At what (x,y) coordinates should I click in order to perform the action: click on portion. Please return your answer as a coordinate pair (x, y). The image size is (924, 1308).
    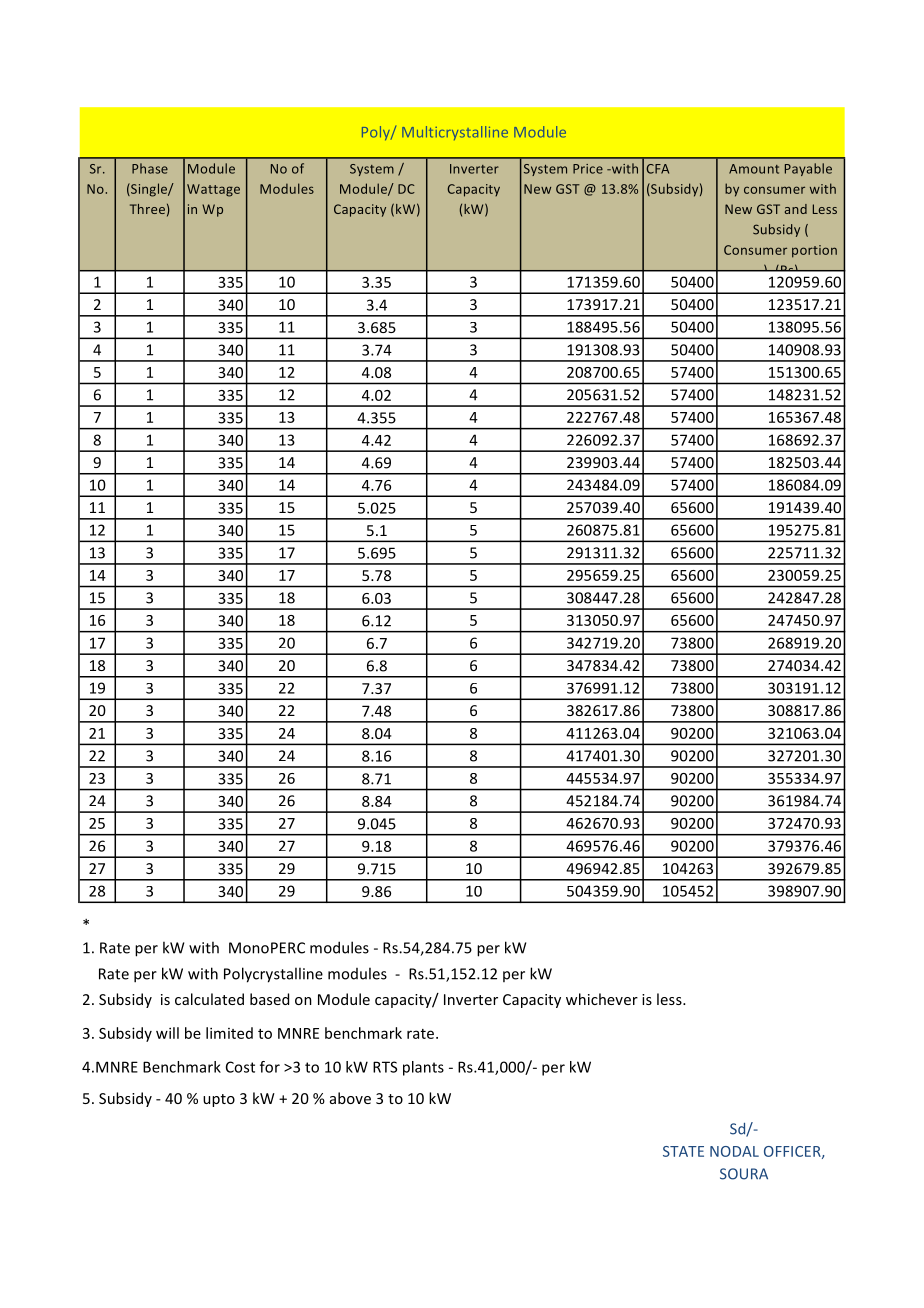
    Looking at the image, I should click on (814, 251).
